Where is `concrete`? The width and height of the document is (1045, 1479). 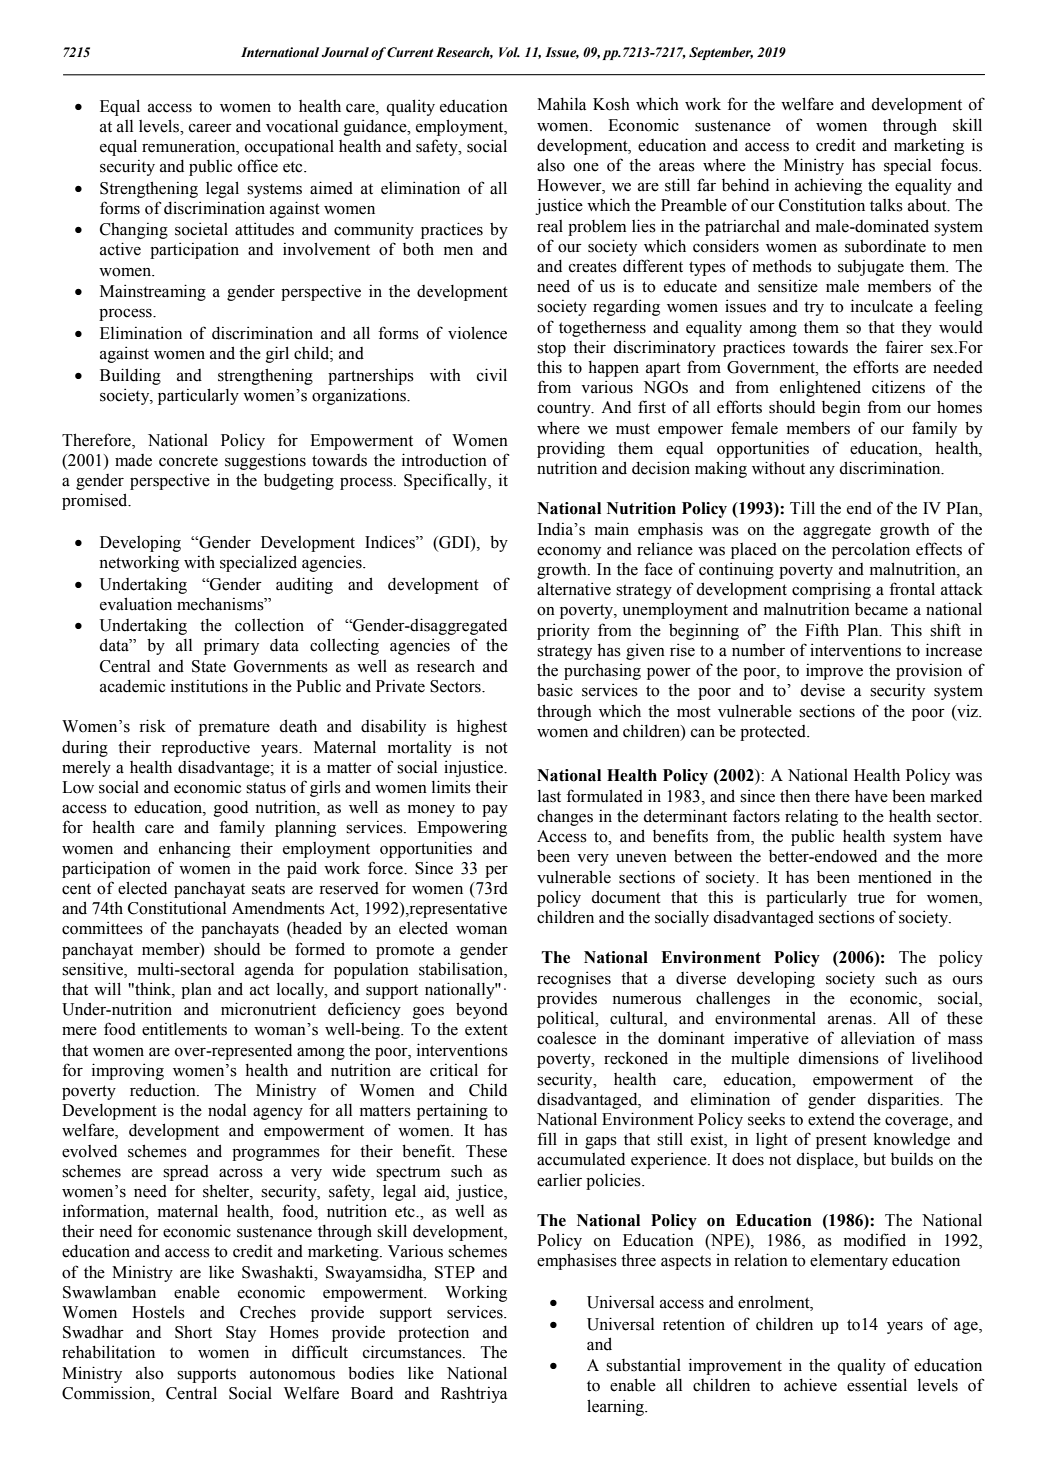
concrete is located at coordinates (188, 461).
